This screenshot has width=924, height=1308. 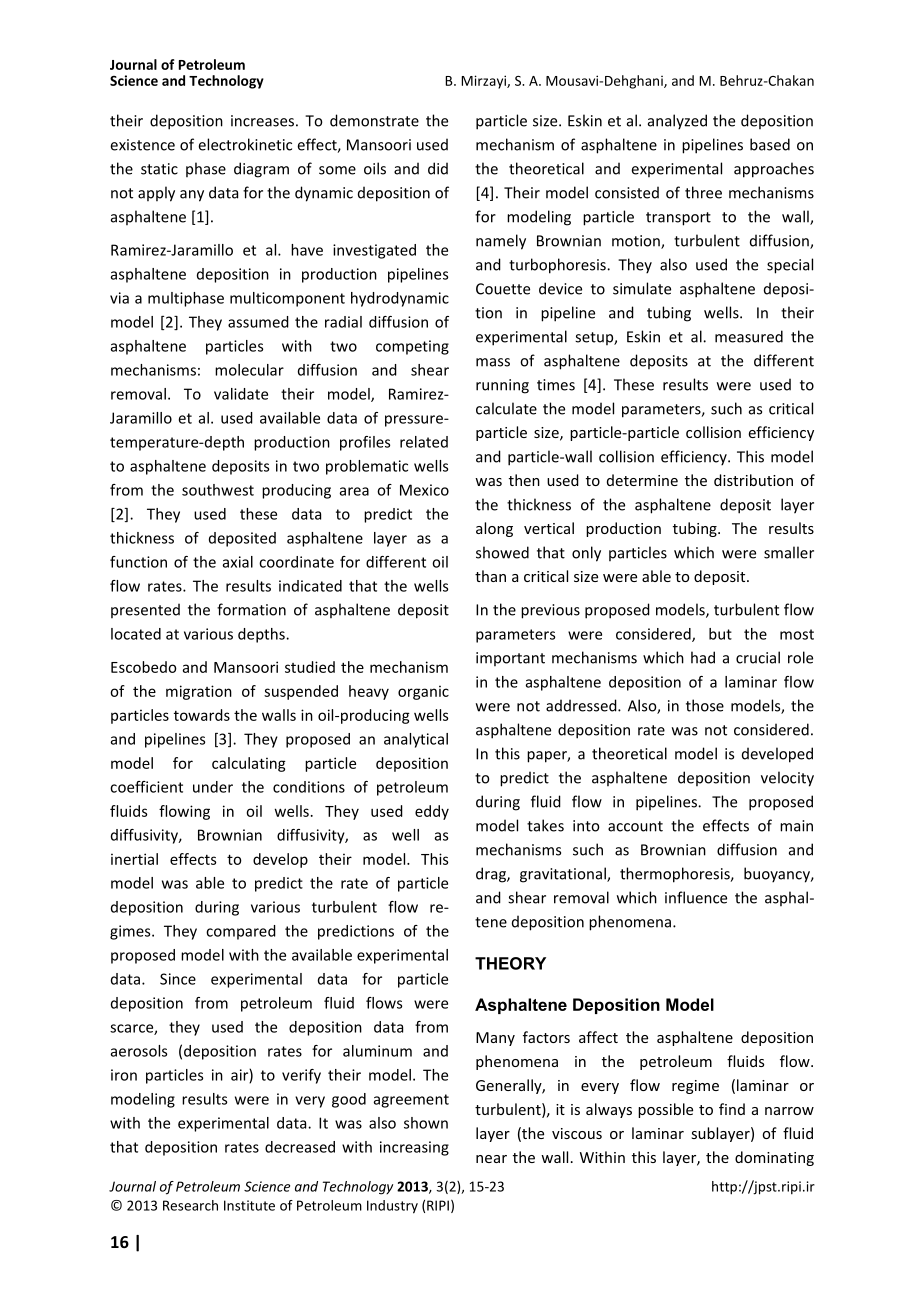 What do you see at coordinates (438, 168) in the screenshot?
I see `did` at bounding box center [438, 168].
